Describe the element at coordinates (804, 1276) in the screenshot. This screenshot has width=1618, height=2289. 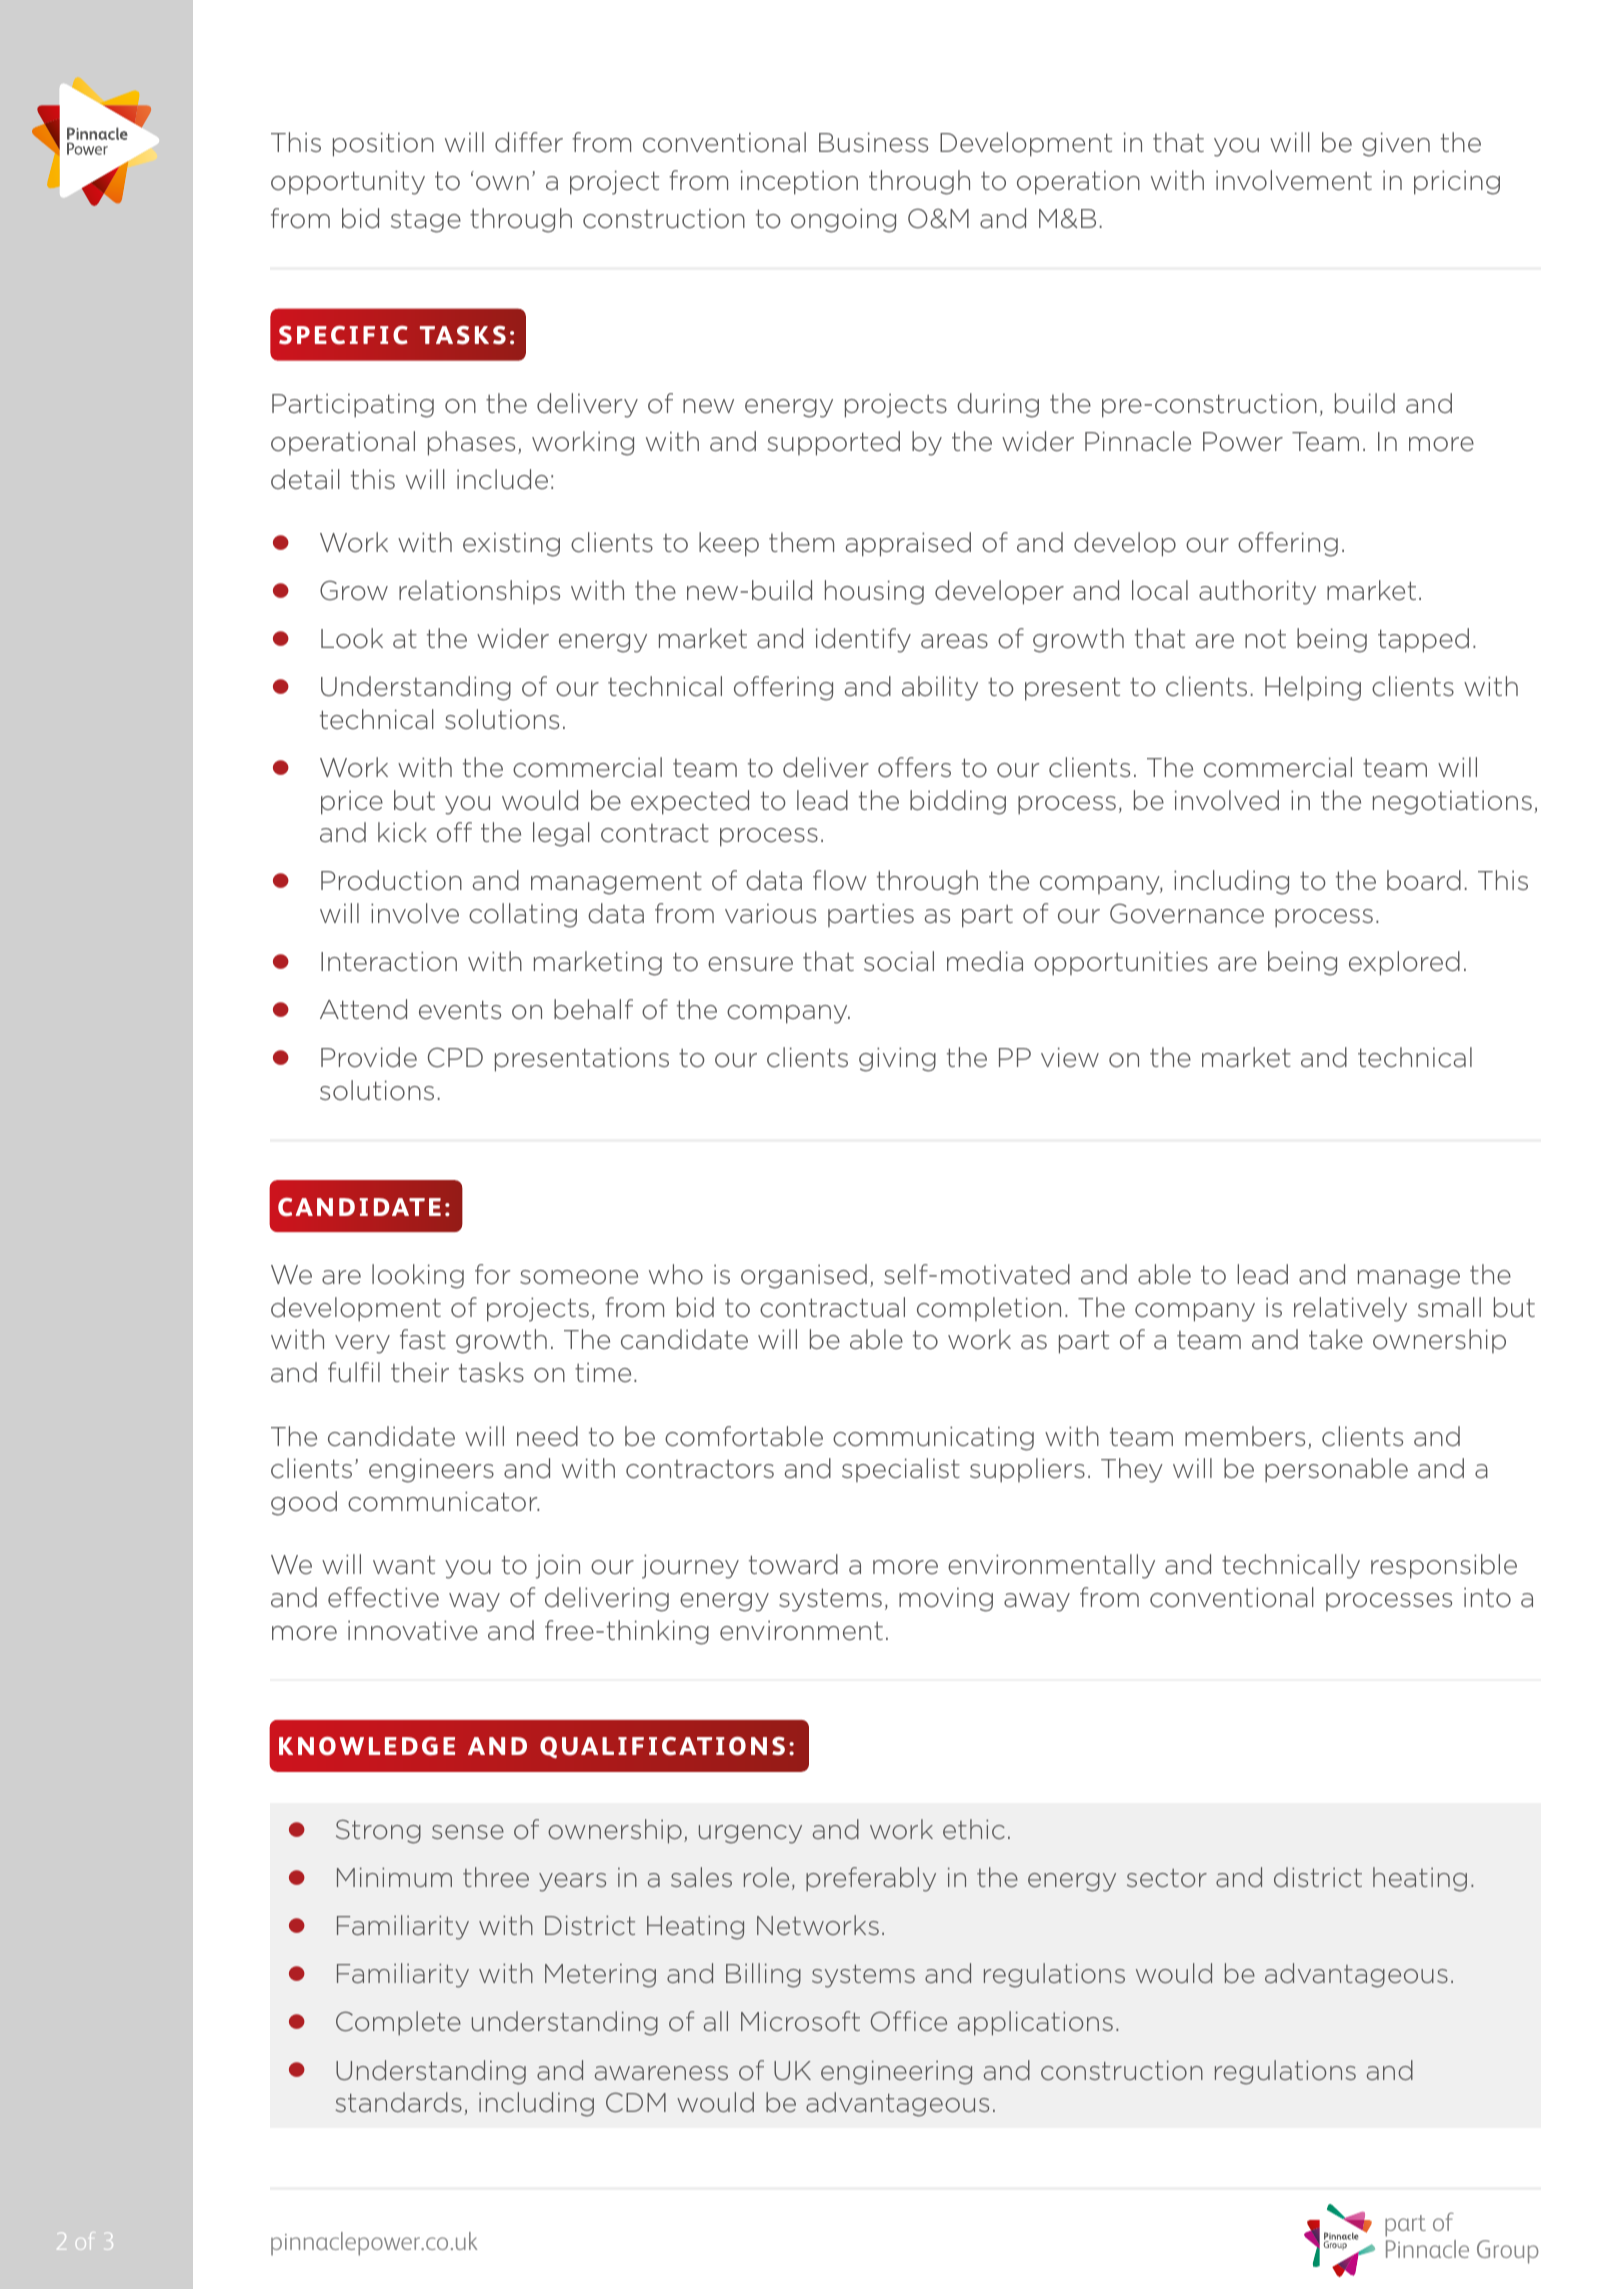
I see `organised` at that location.
